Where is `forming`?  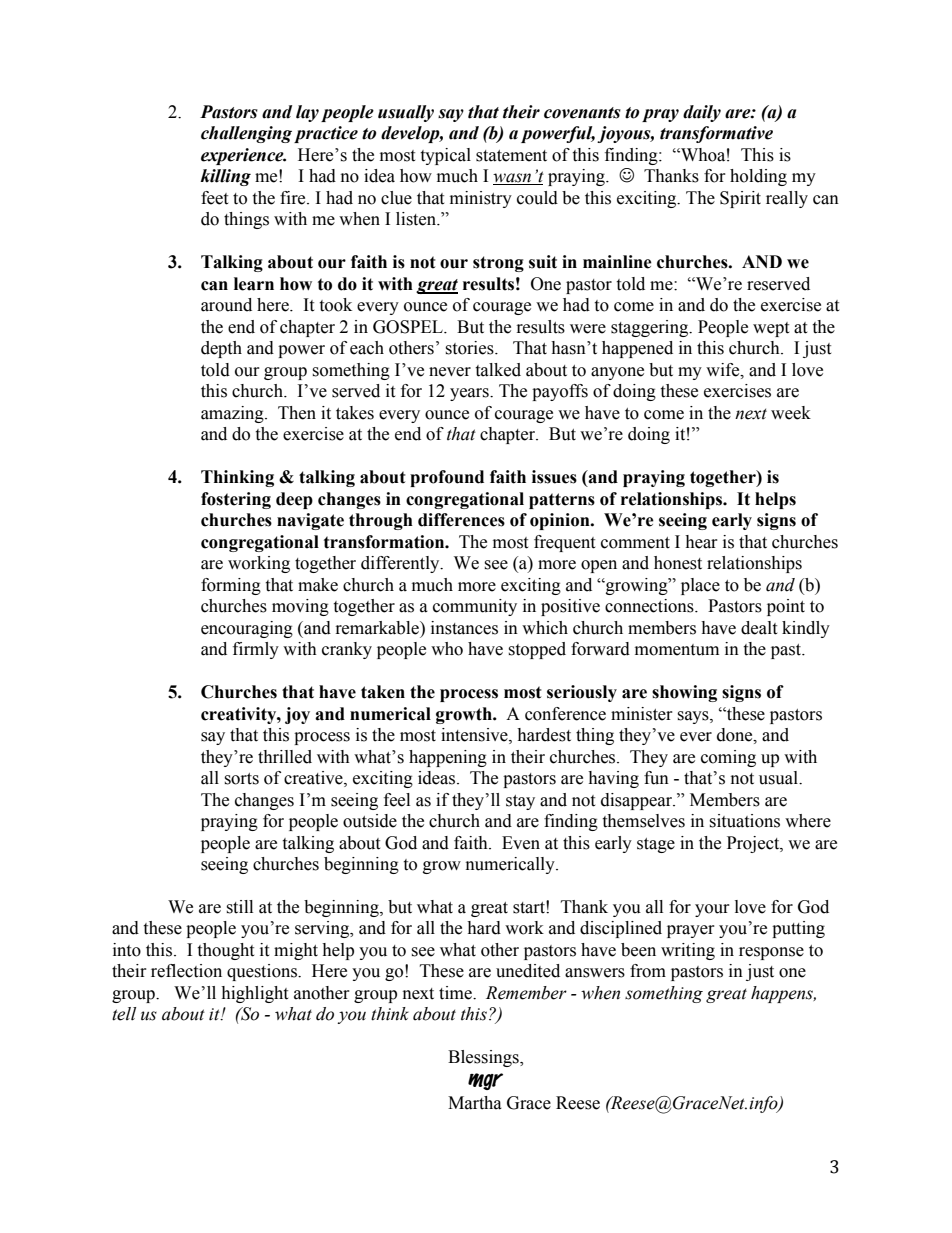 forming is located at coordinates (231, 586).
